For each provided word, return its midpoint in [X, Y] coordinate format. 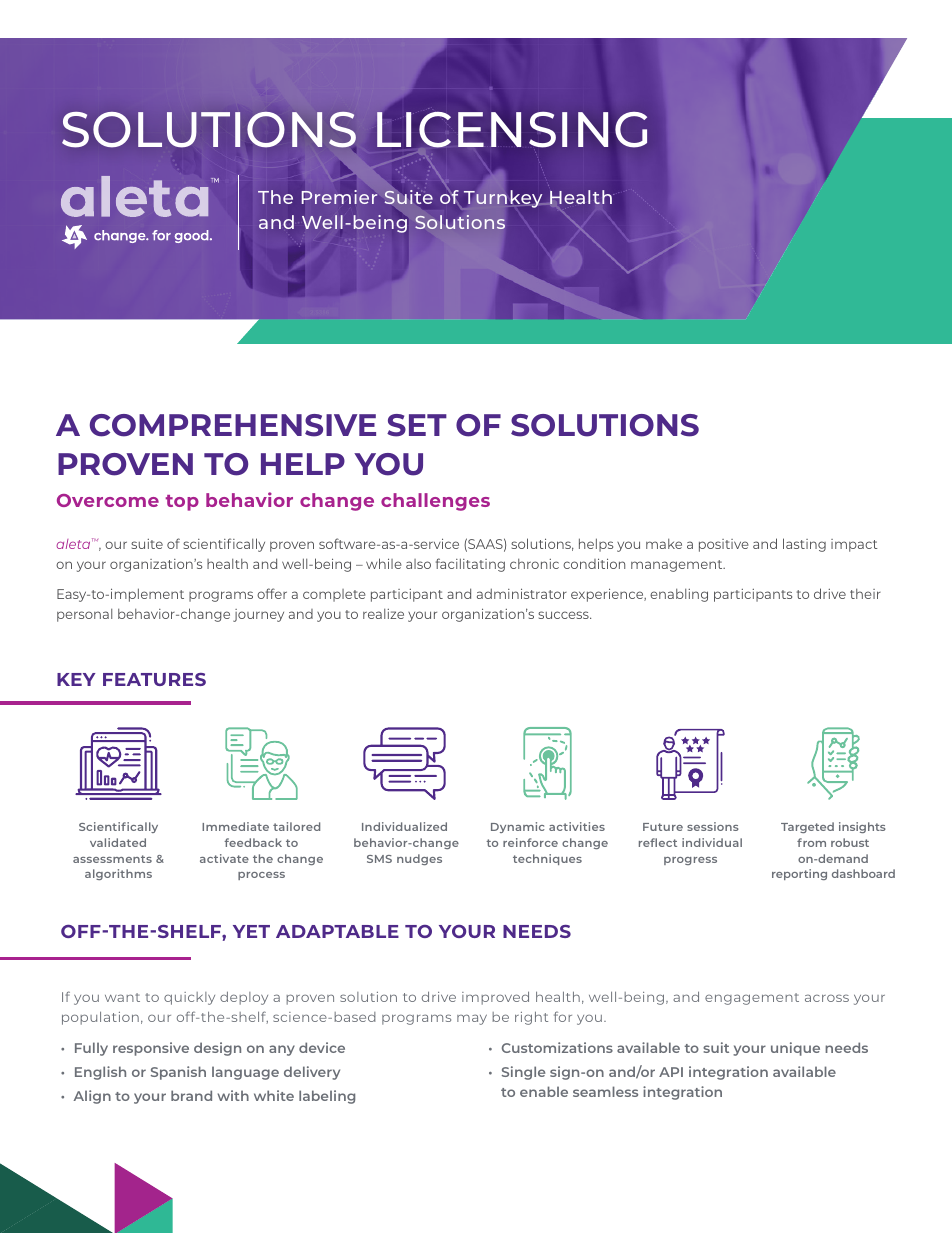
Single [523, 1073]
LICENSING [512, 130]
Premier [339, 197]
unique [795, 1049]
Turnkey [503, 199]
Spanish [178, 1073]
